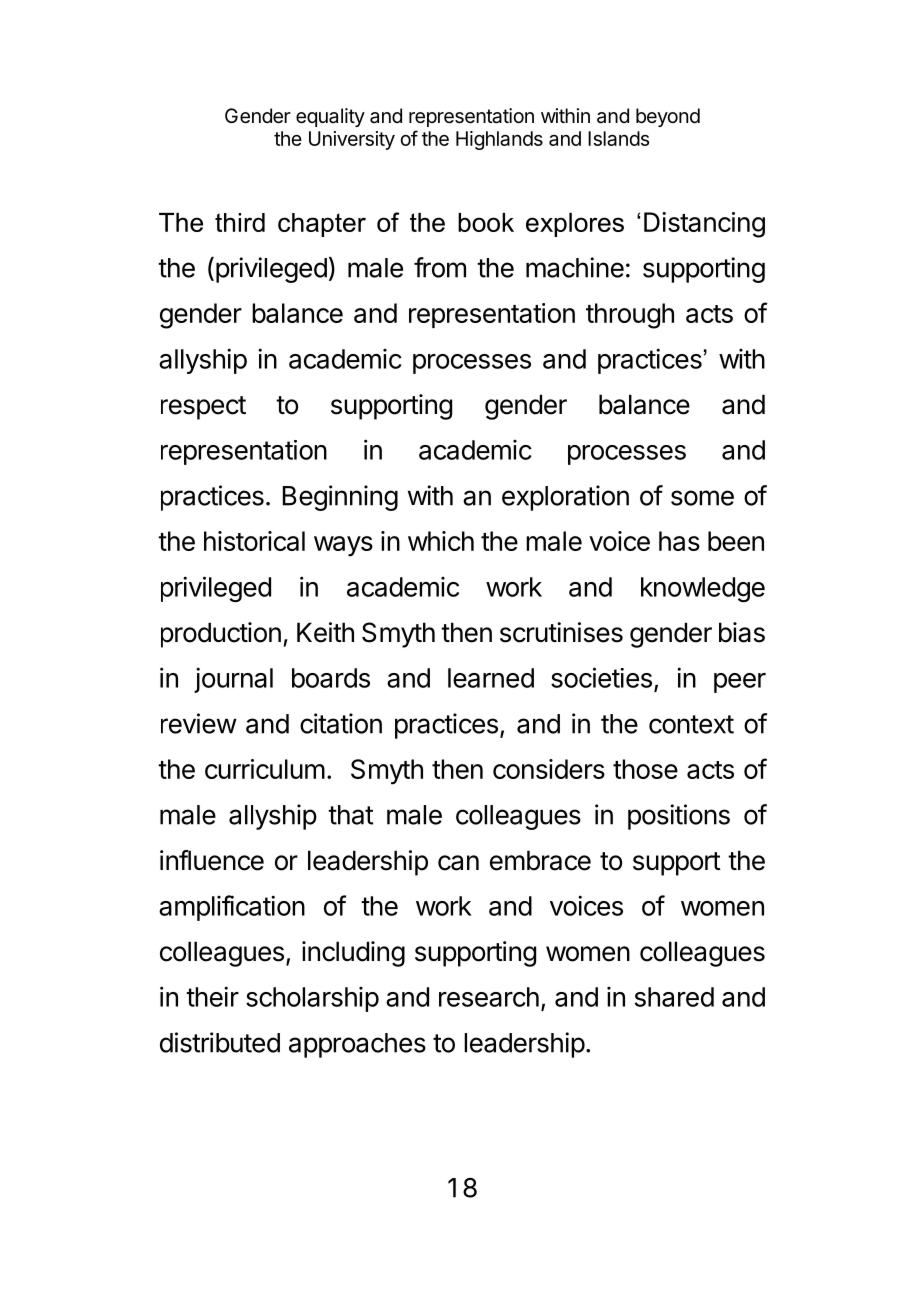  Describe the element at coordinates (668, 117) in the document. I see `beyond` at that location.
